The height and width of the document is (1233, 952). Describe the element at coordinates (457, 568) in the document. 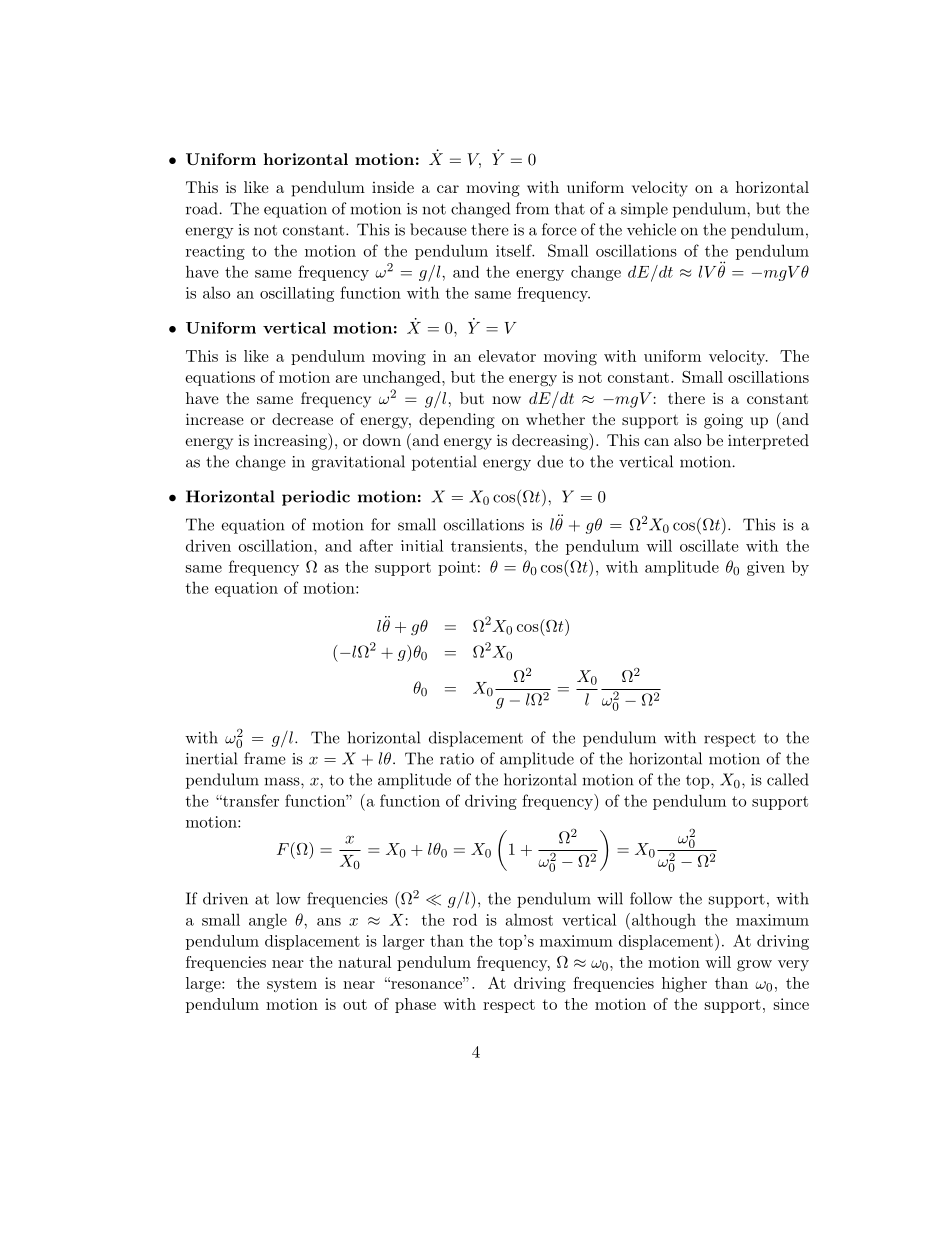

I see `point` at that location.
